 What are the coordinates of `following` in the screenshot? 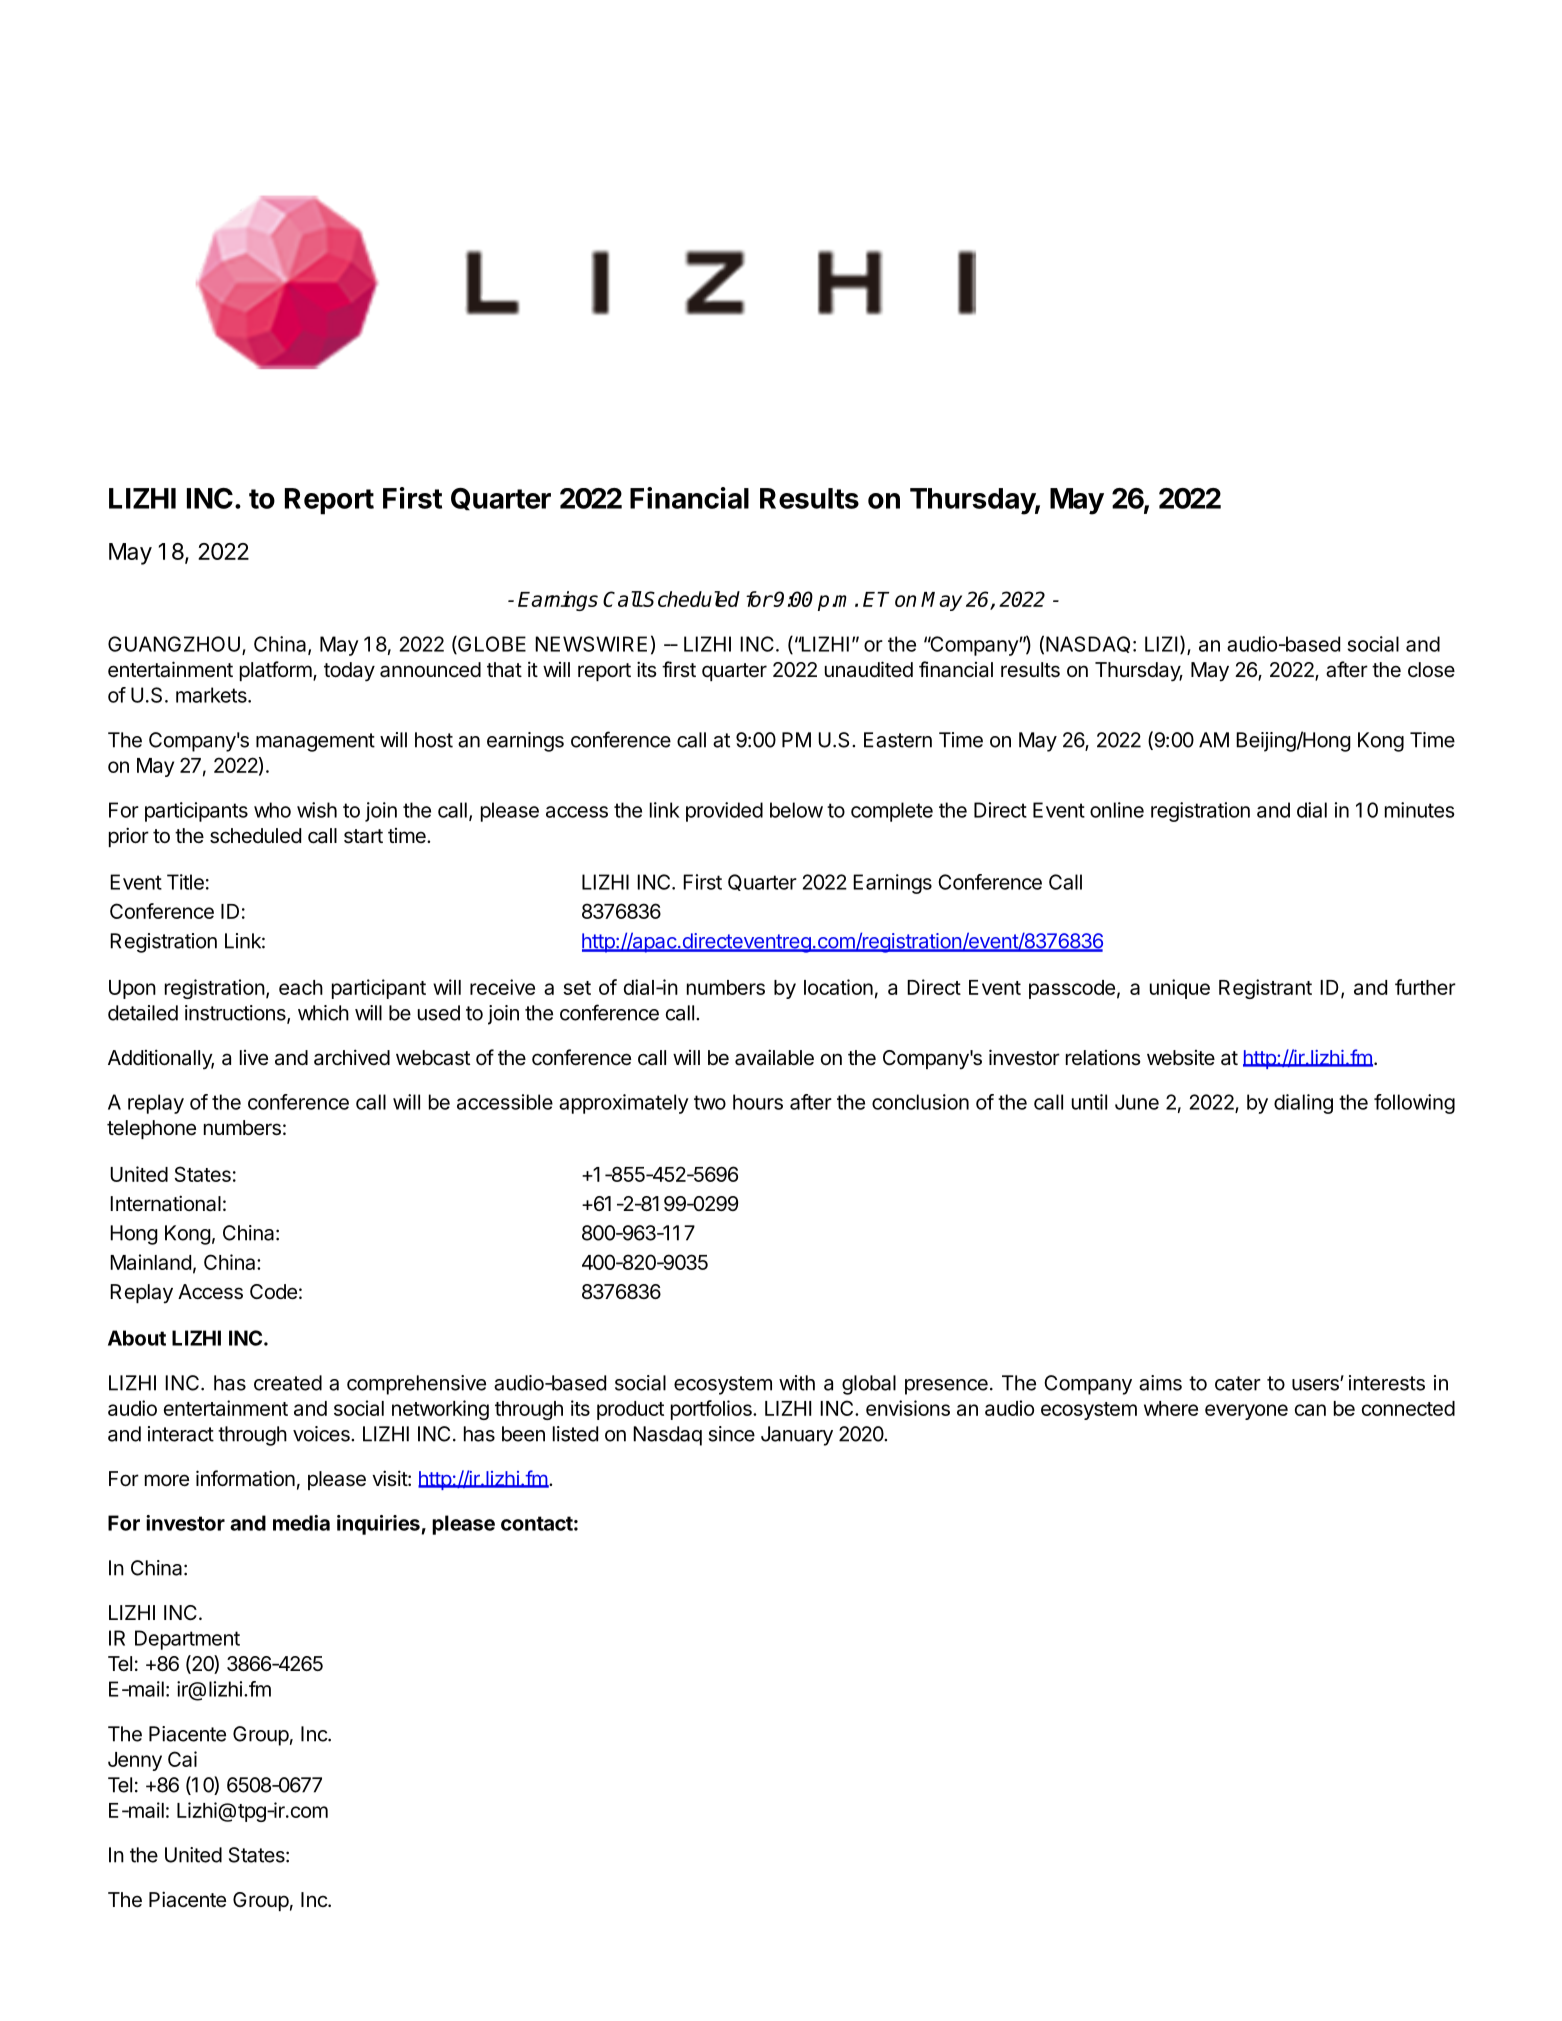 It's located at (1414, 1104).
